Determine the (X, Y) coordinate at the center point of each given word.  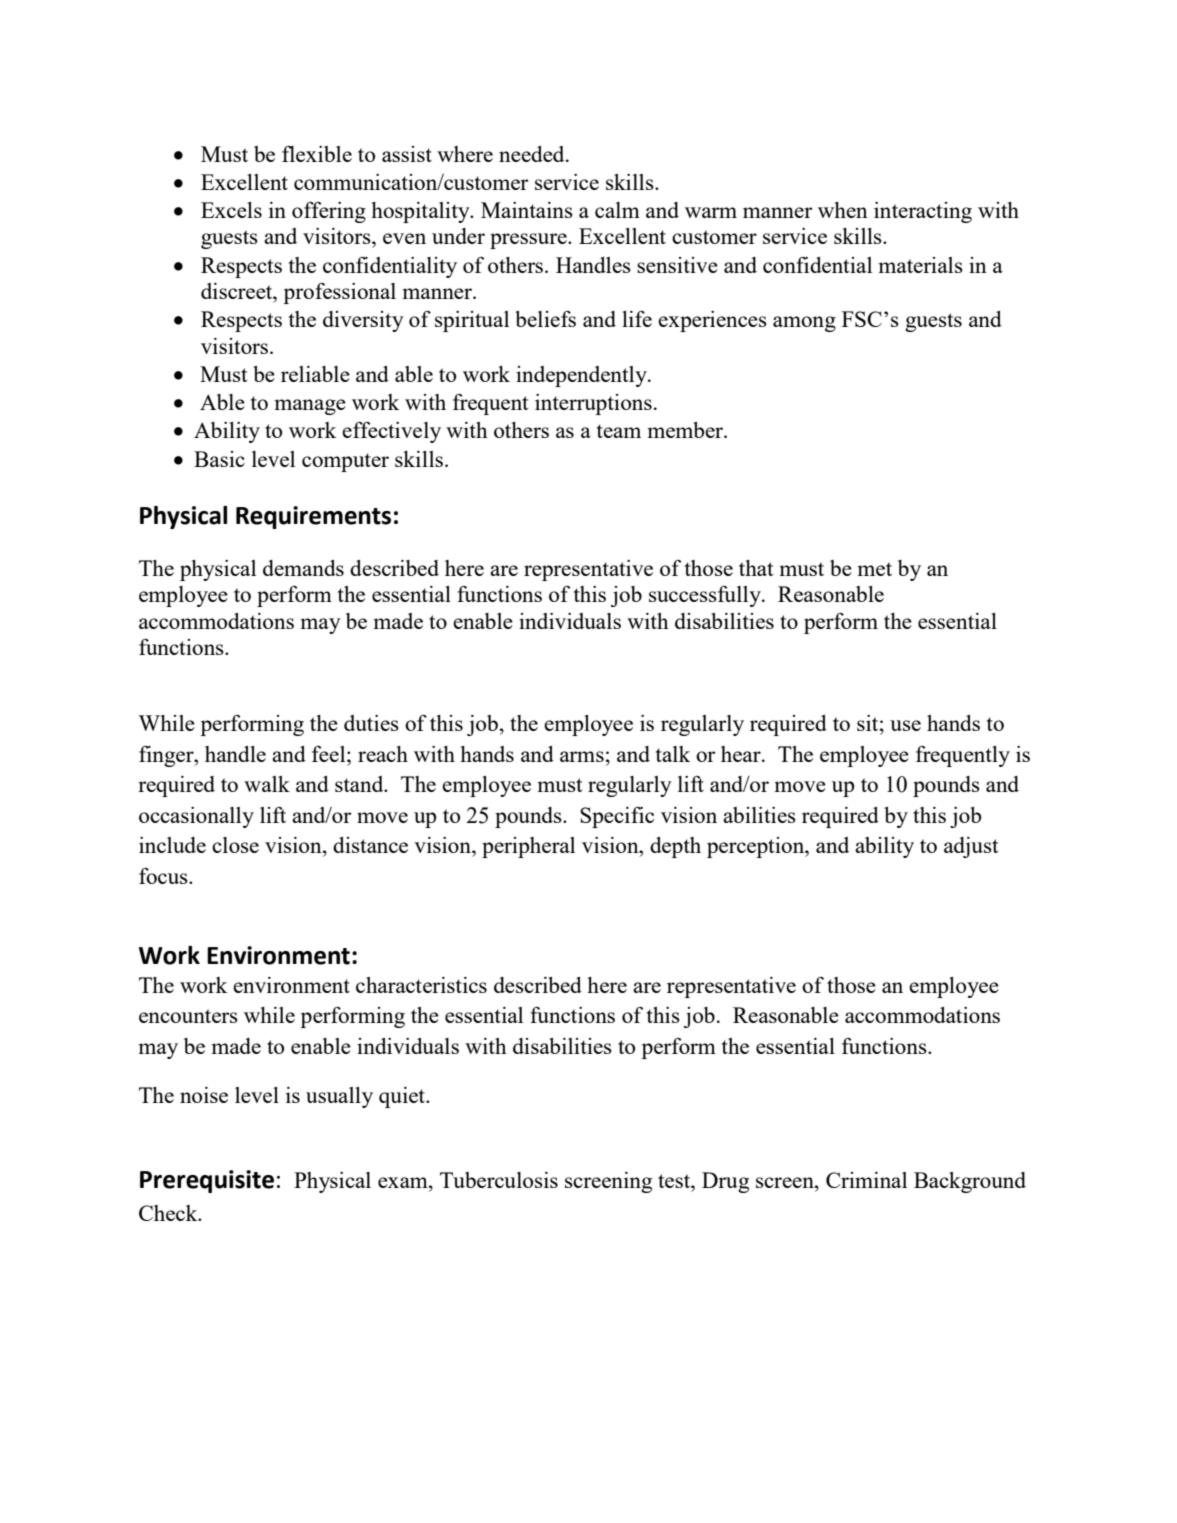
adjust (971, 847)
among (804, 324)
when (843, 210)
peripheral (528, 847)
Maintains (527, 210)
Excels (231, 210)
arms (582, 756)
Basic (219, 459)
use (905, 725)
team (619, 431)
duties (371, 723)
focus (164, 876)
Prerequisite (207, 1181)
